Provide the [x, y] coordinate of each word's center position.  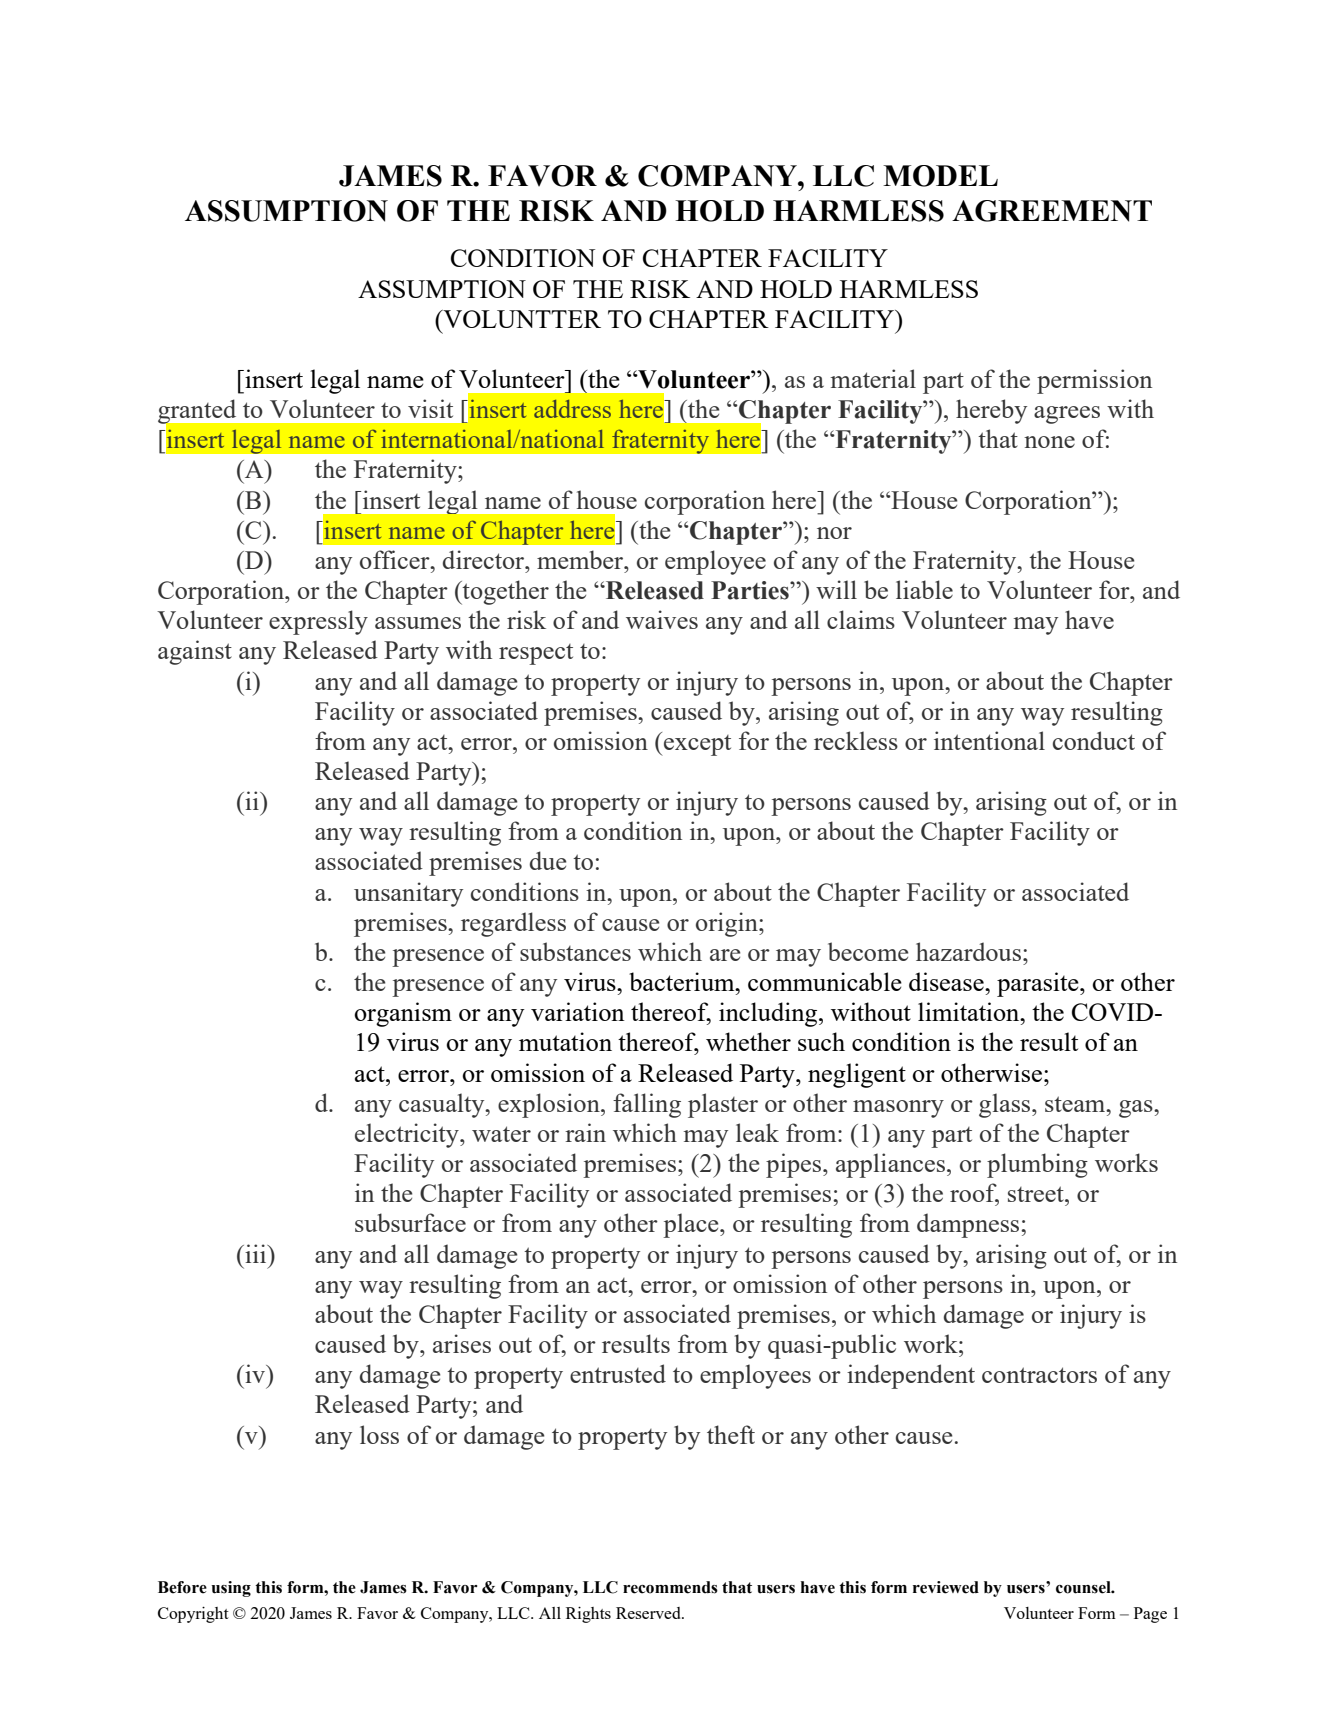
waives [662, 619]
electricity [408, 1135]
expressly [318, 622]
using [231, 1589]
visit [430, 408]
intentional [989, 740]
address [572, 409]
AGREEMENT [1052, 211]
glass [1006, 1105]
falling [647, 1105]
